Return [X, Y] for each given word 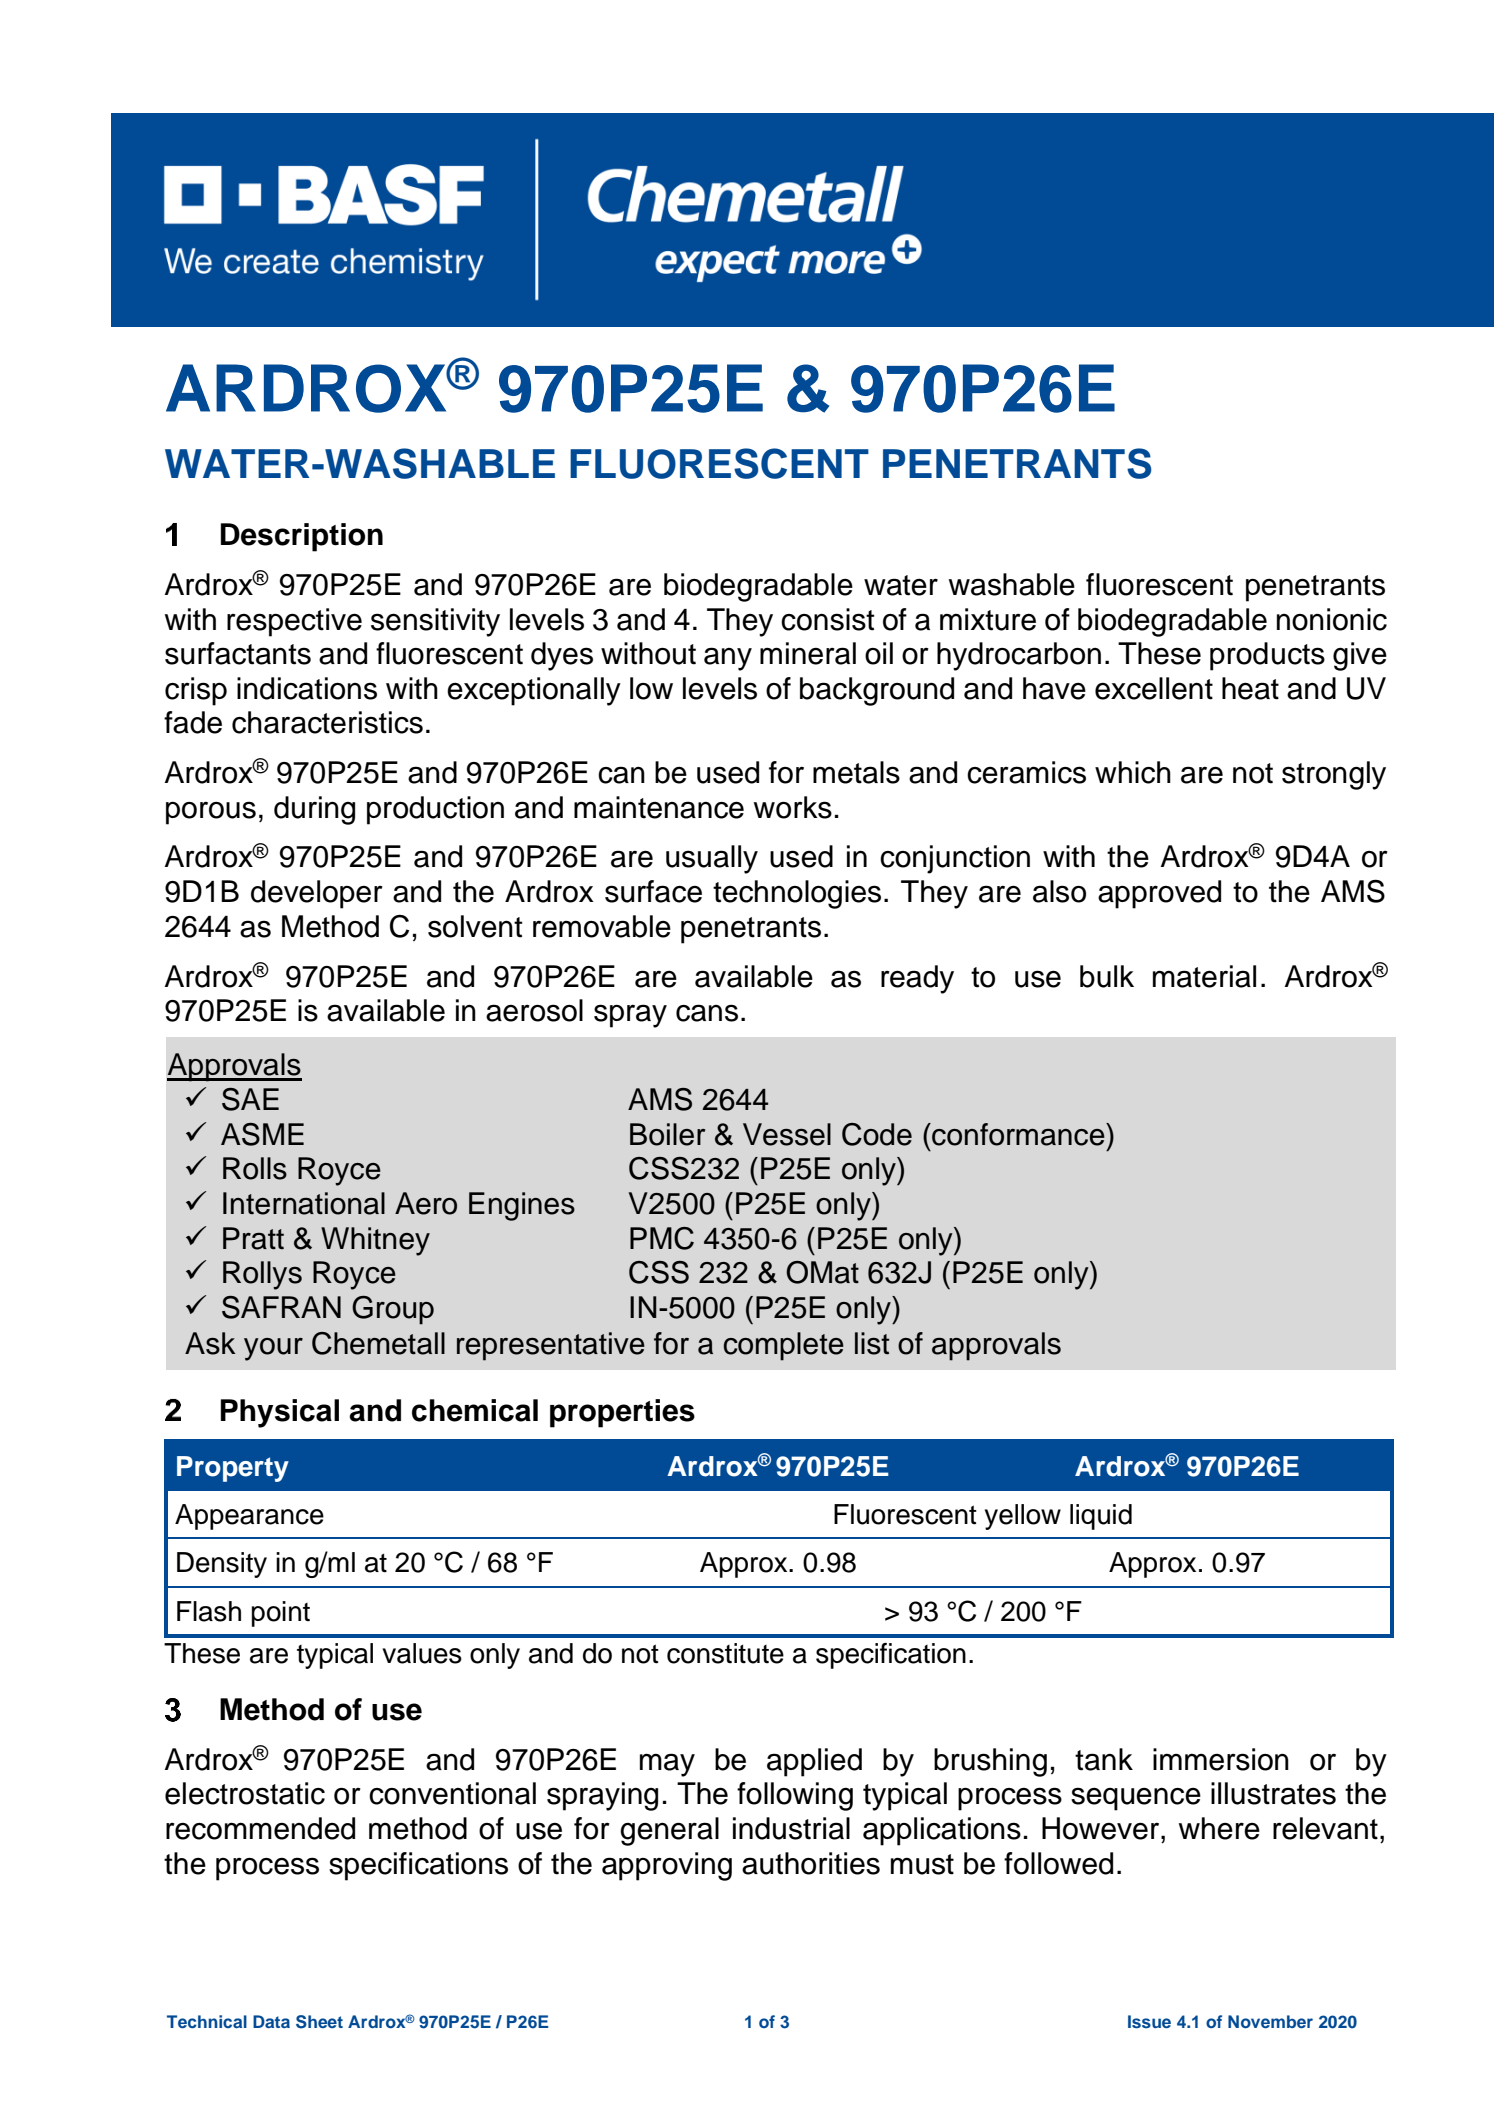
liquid [1101, 1517]
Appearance [249, 1517]
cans [707, 1013]
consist [827, 619]
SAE [250, 1099]
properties [622, 1413]
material [1204, 976]
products [1267, 656]
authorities [811, 1863]
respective [294, 622]
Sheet [319, 2022]
